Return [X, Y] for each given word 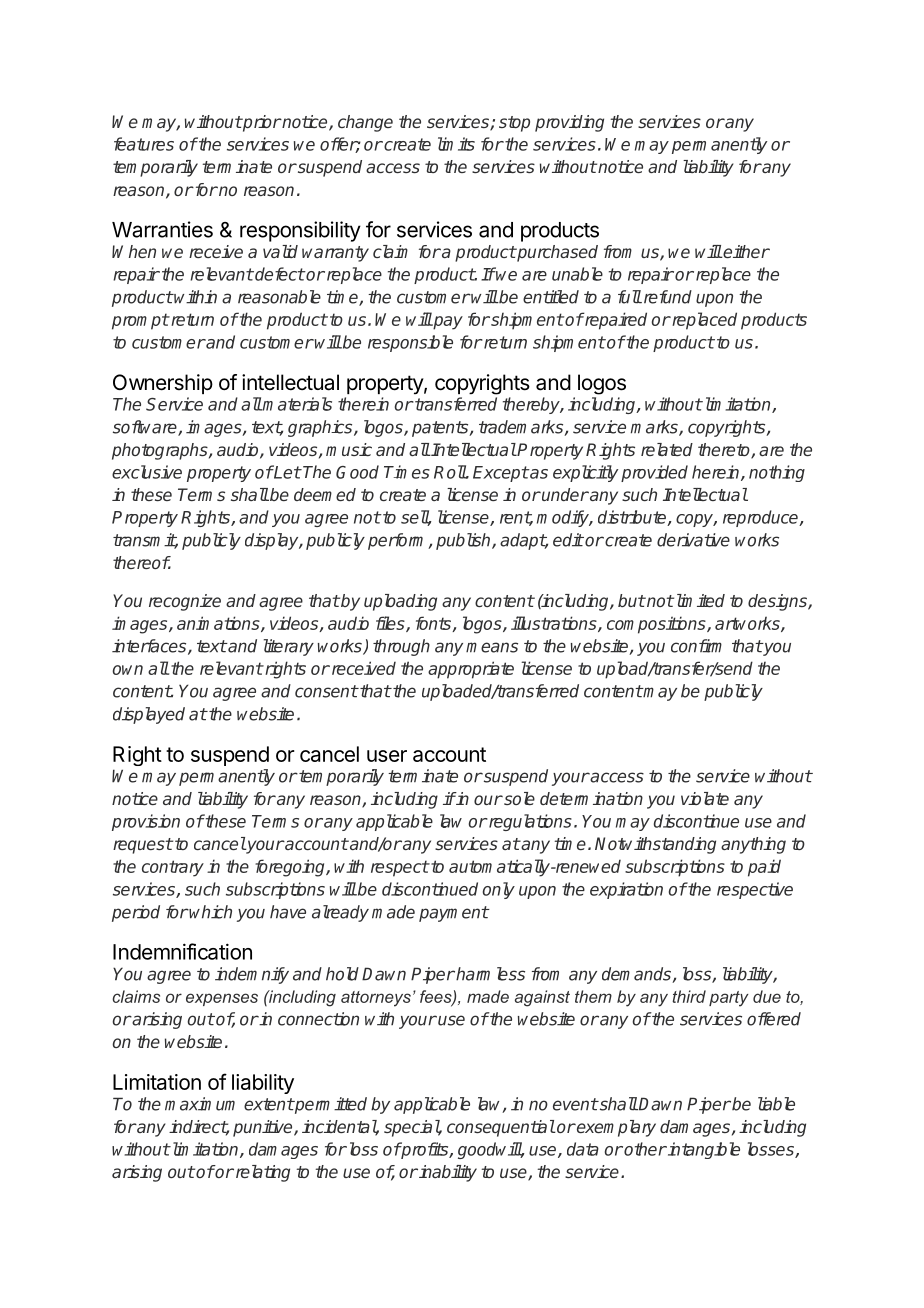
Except [501, 474]
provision [146, 822]
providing [569, 123]
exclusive [147, 472]
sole [518, 798]
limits [456, 144]
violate [705, 798]
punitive [264, 1128]
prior [261, 123]
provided [654, 473]
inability [447, 1173]
